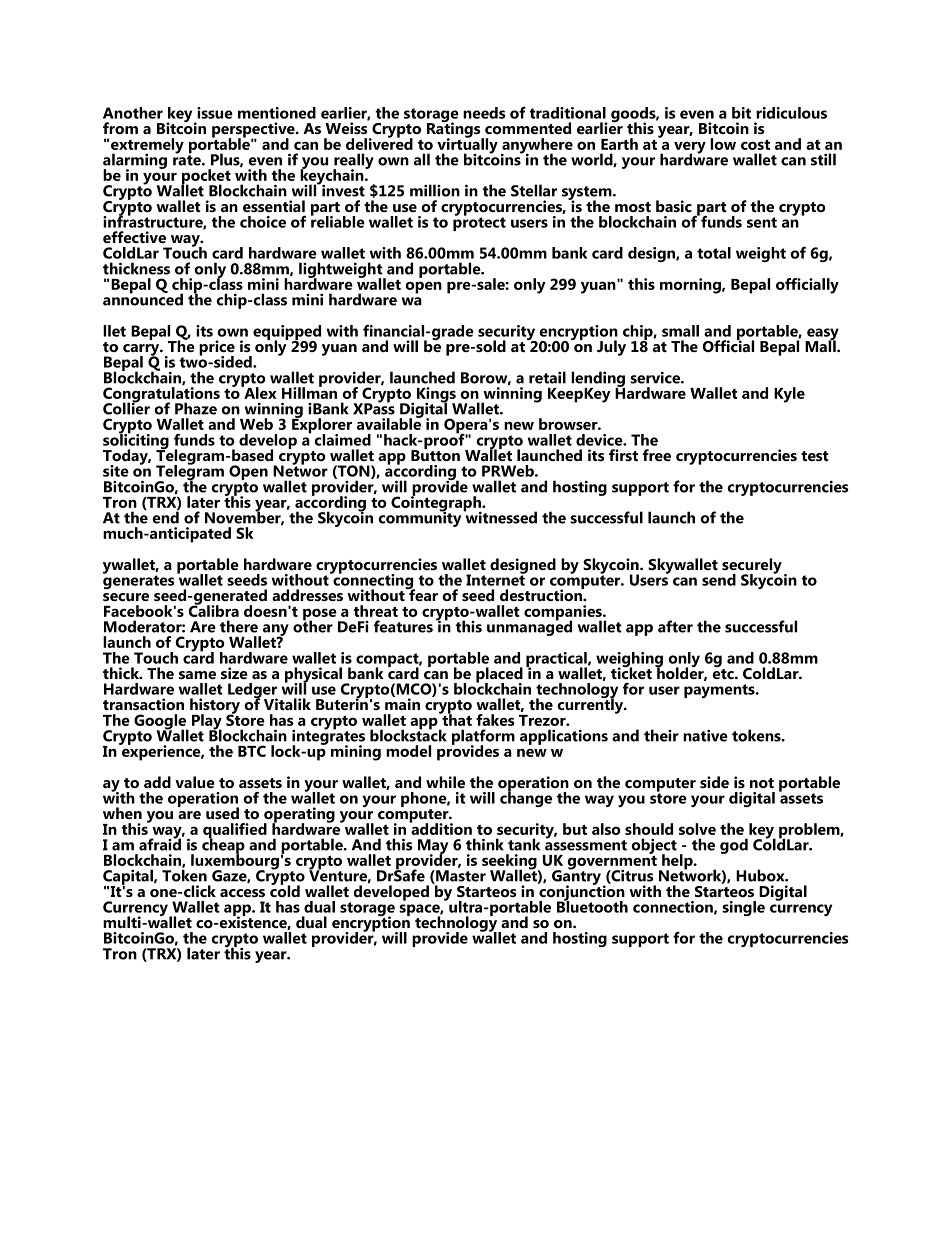 This page has height=1233, width=952. I want to click on low, so click(723, 144).
